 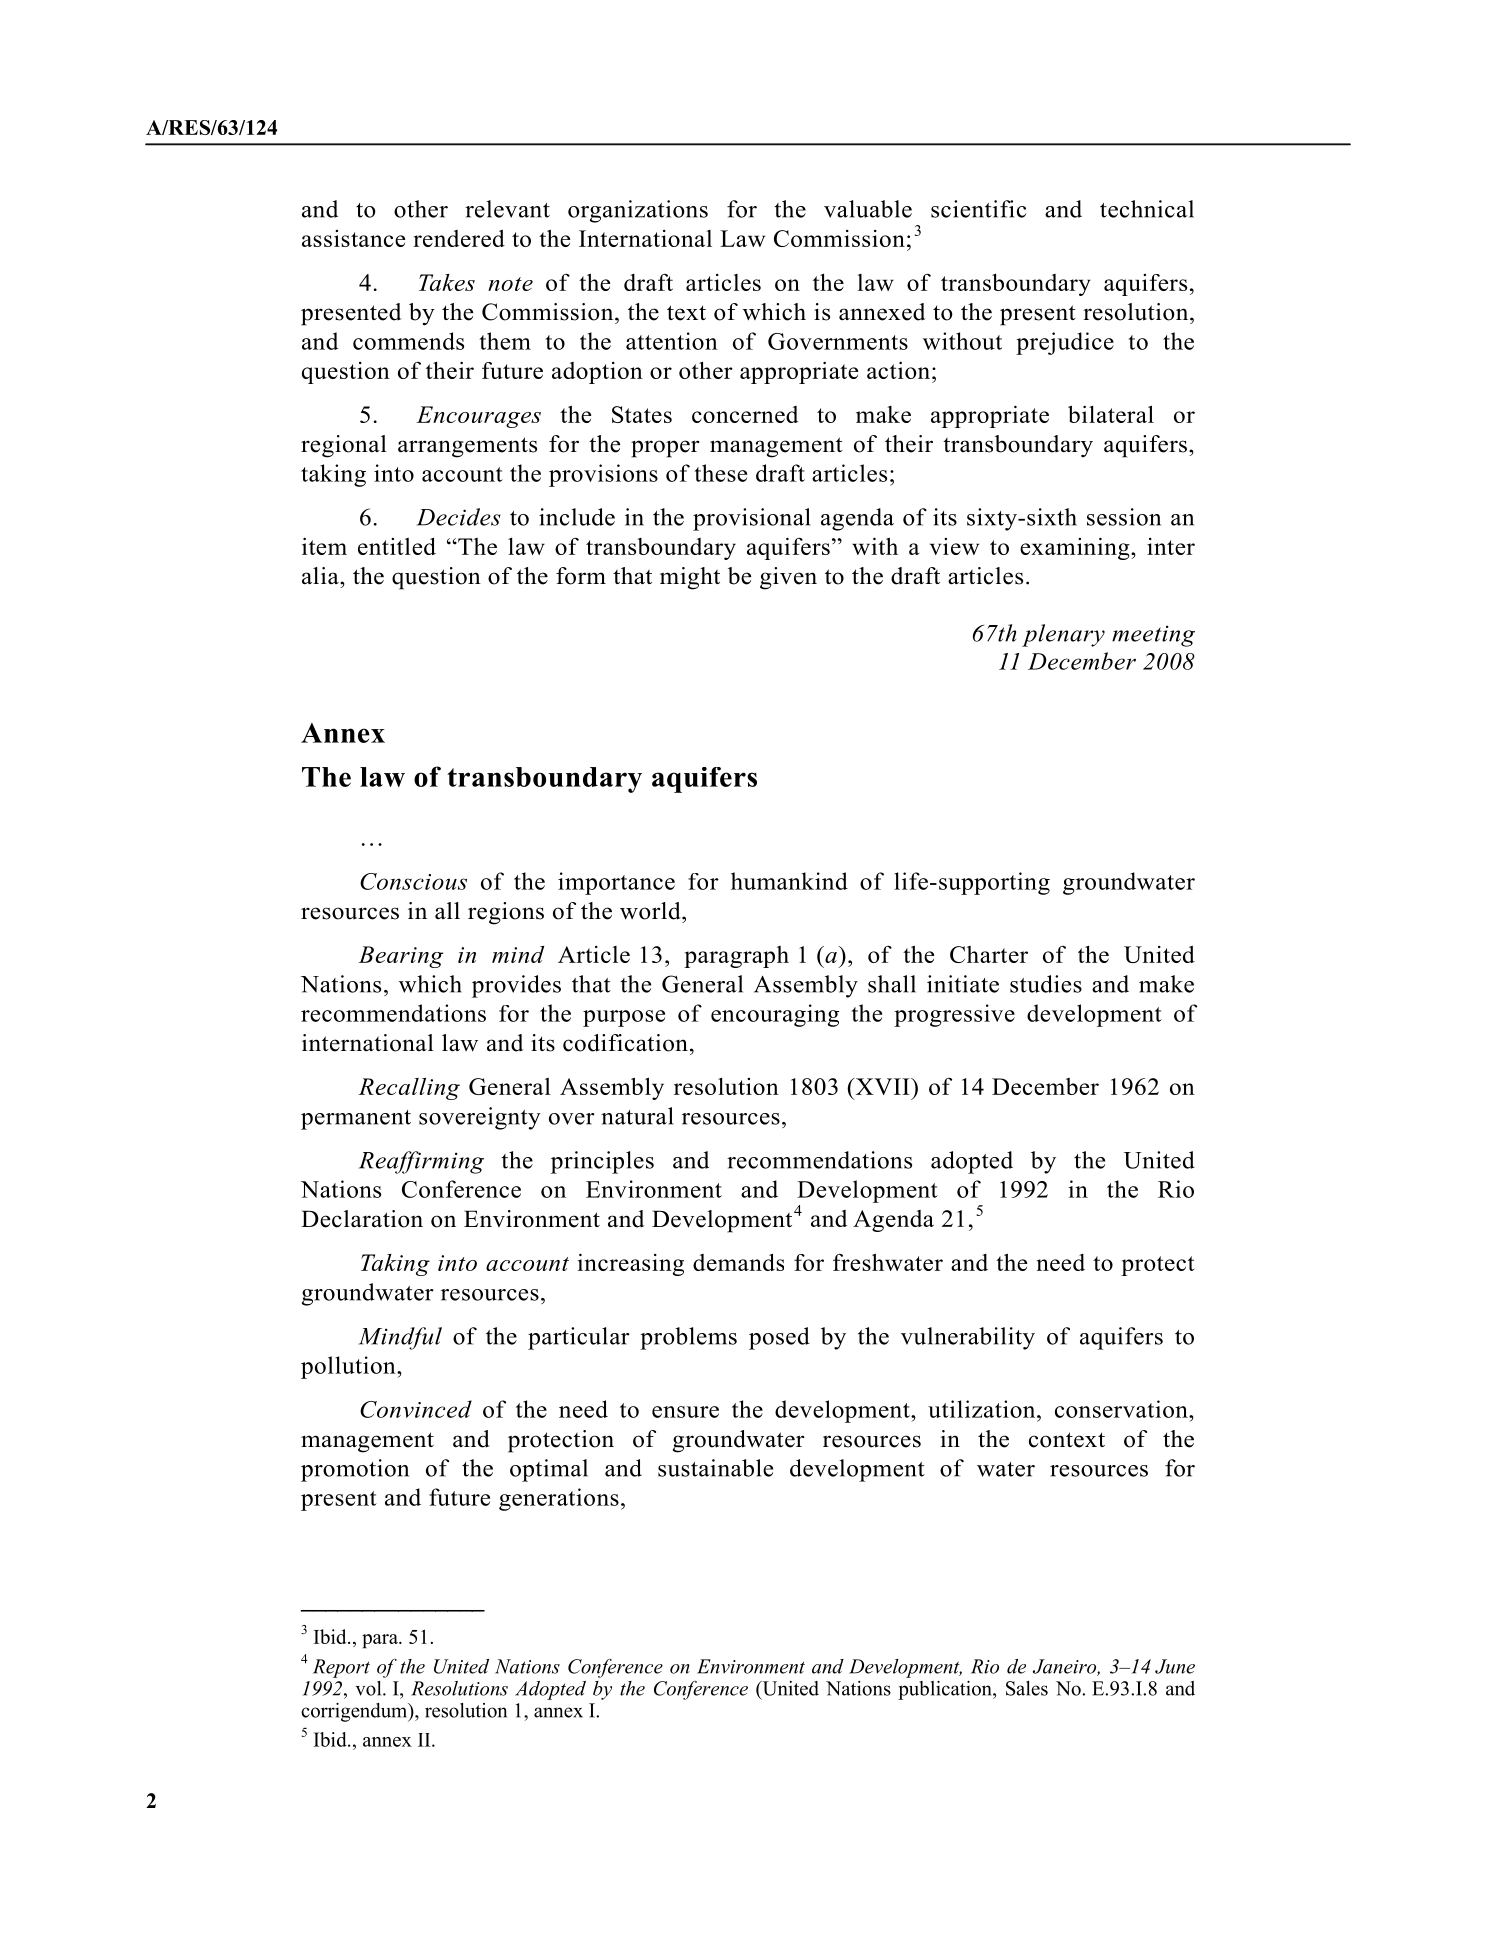 What do you see at coordinates (1147, 209) in the screenshot?
I see `technical` at bounding box center [1147, 209].
